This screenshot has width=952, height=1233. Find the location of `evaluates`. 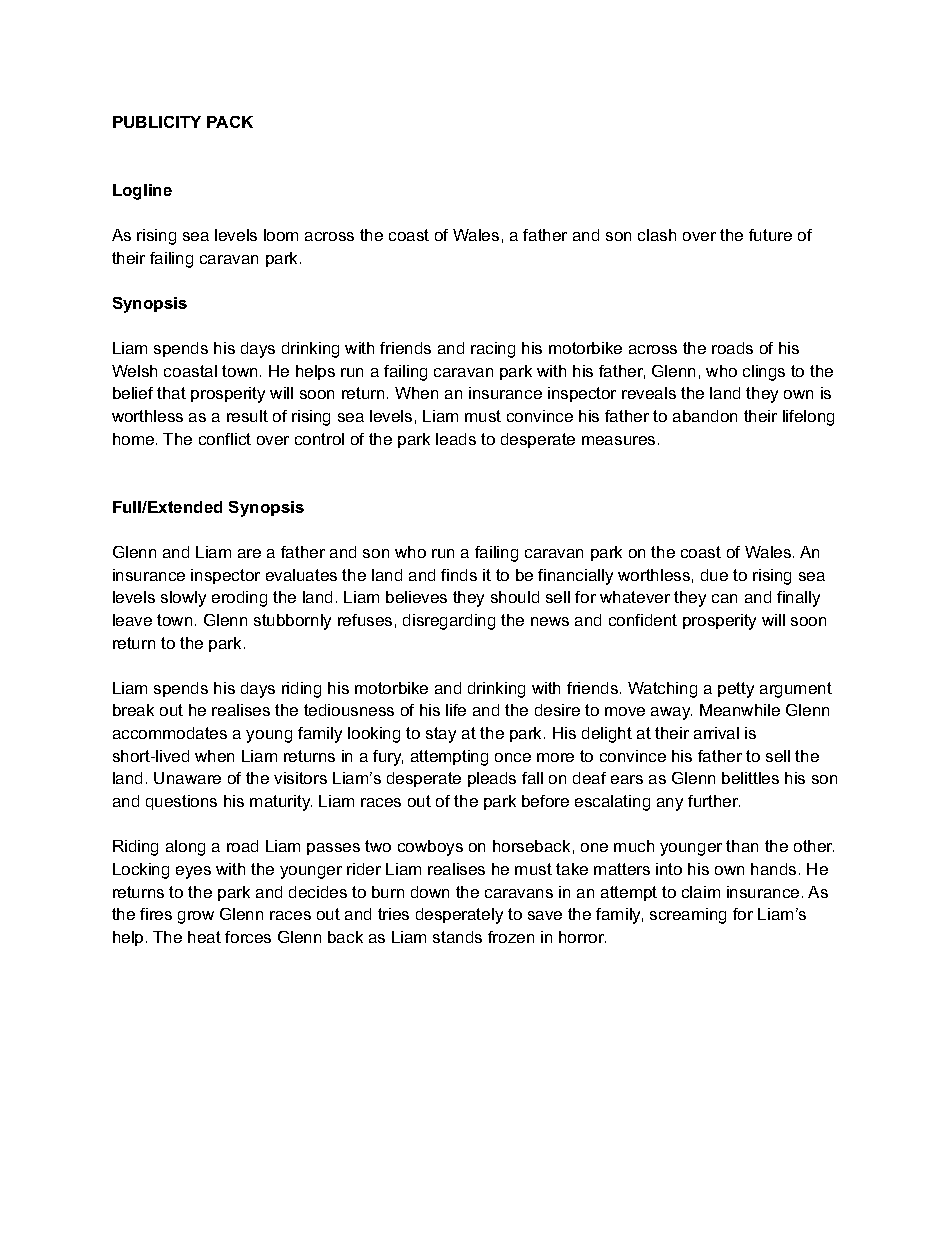

evaluates is located at coordinates (301, 575).
